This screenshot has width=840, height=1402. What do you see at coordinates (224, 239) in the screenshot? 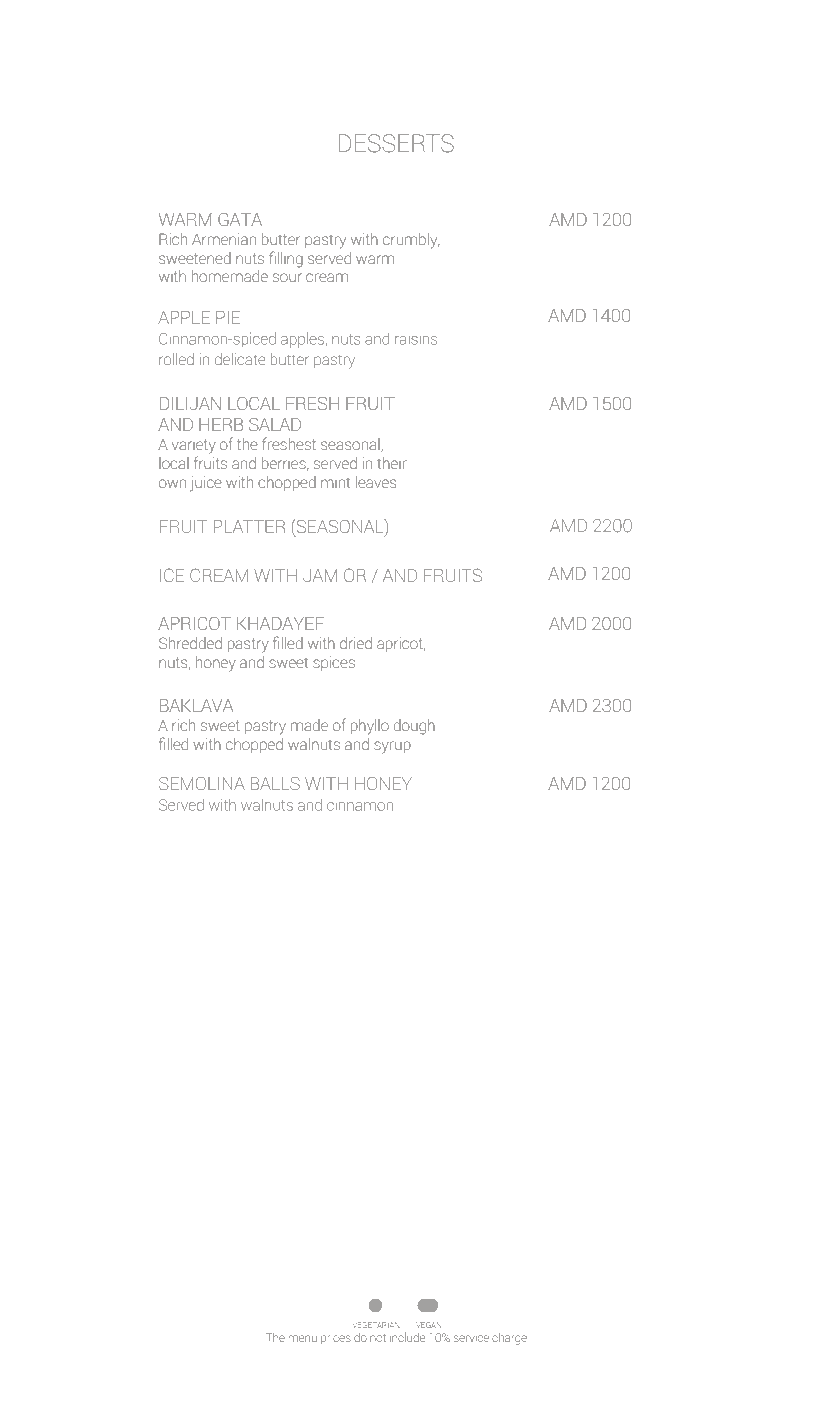
I see `Armenian` at bounding box center [224, 239].
